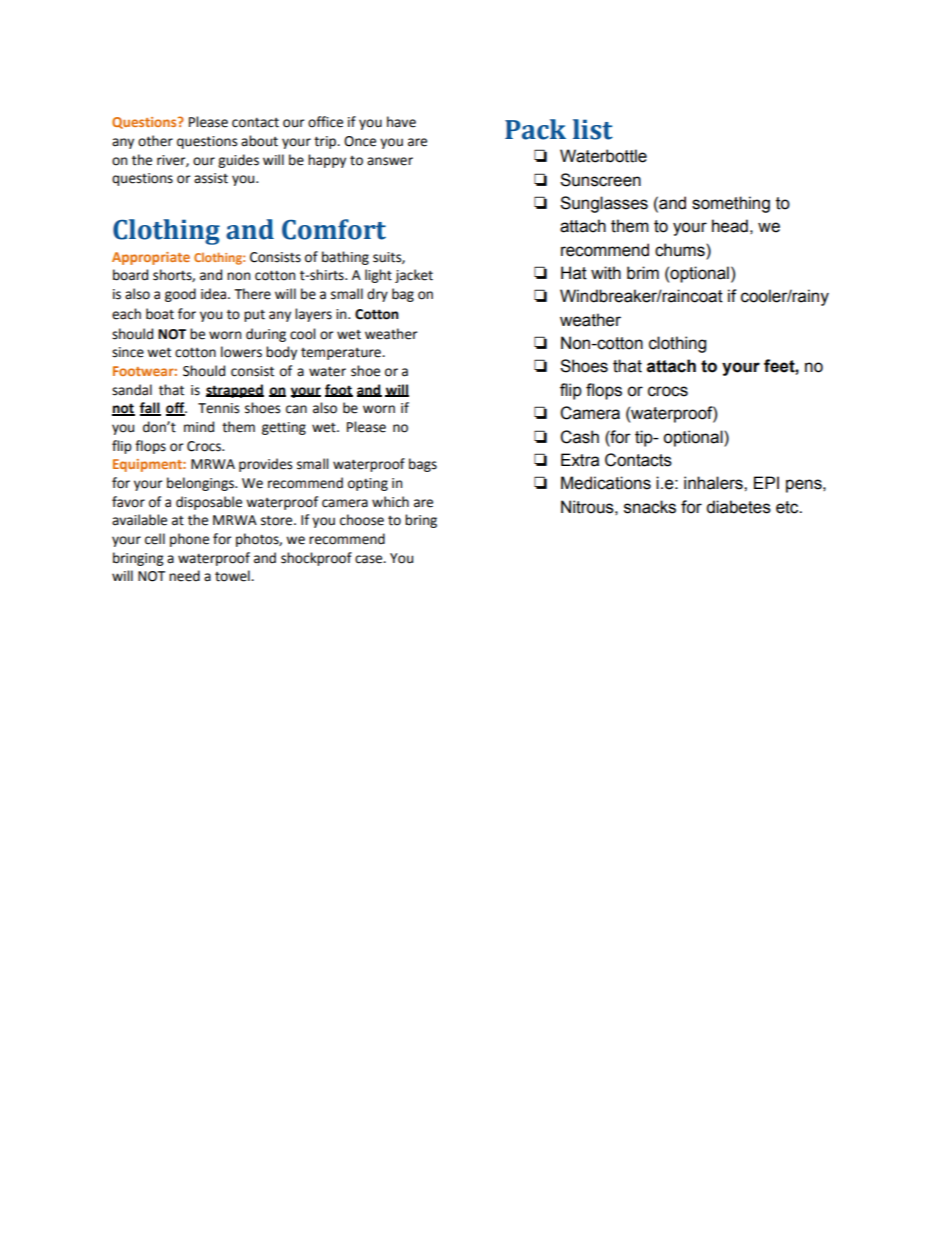 The width and height of the screenshot is (952, 1233). Describe the element at coordinates (342, 354) in the screenshot. I see `temperature` at that location.
